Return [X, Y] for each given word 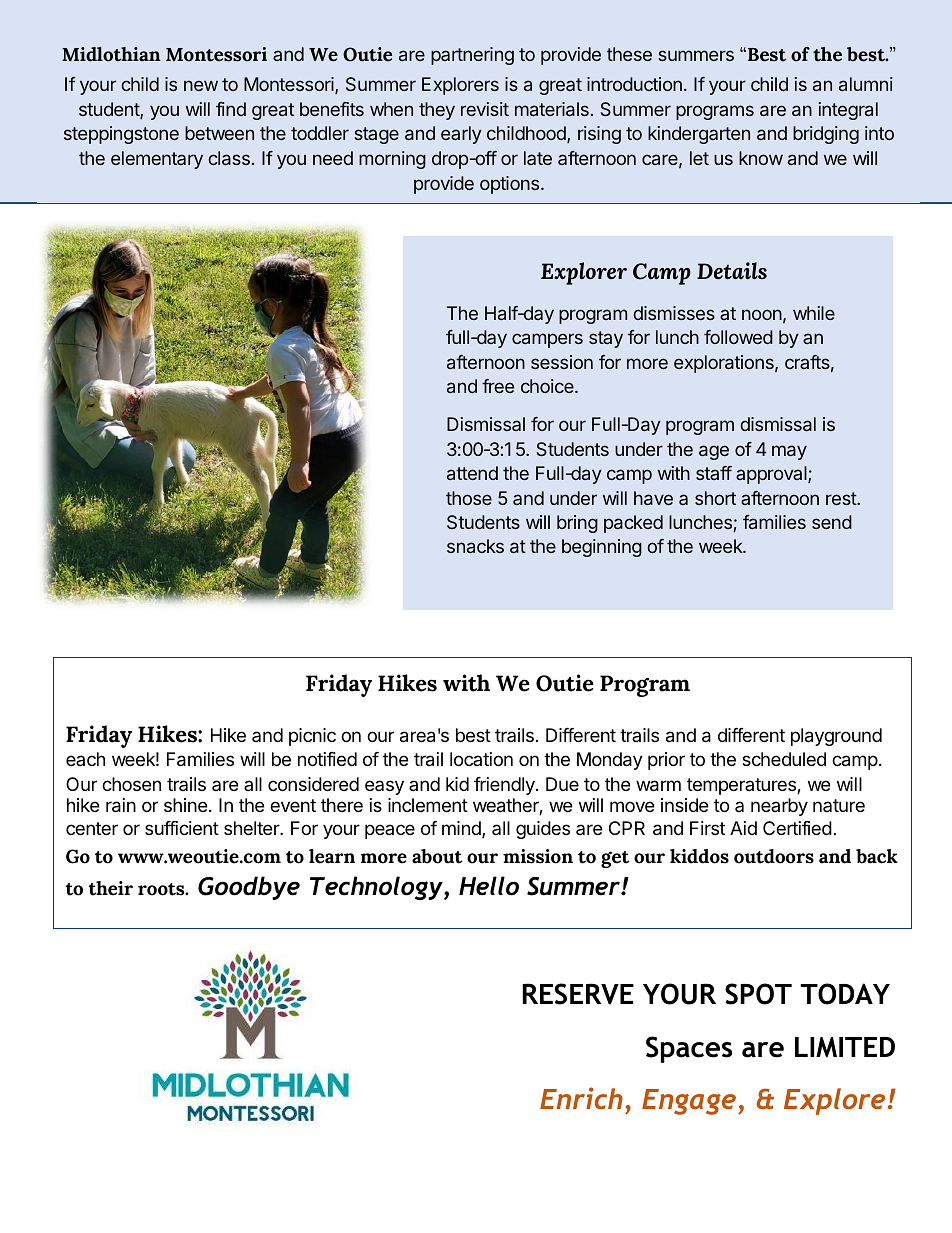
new [201, 85]
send [832, 522]
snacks [475, 546]
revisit [485, 109]
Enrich [581, 1098]
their [111, 888]
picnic [312, 737]
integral [848, 111]
